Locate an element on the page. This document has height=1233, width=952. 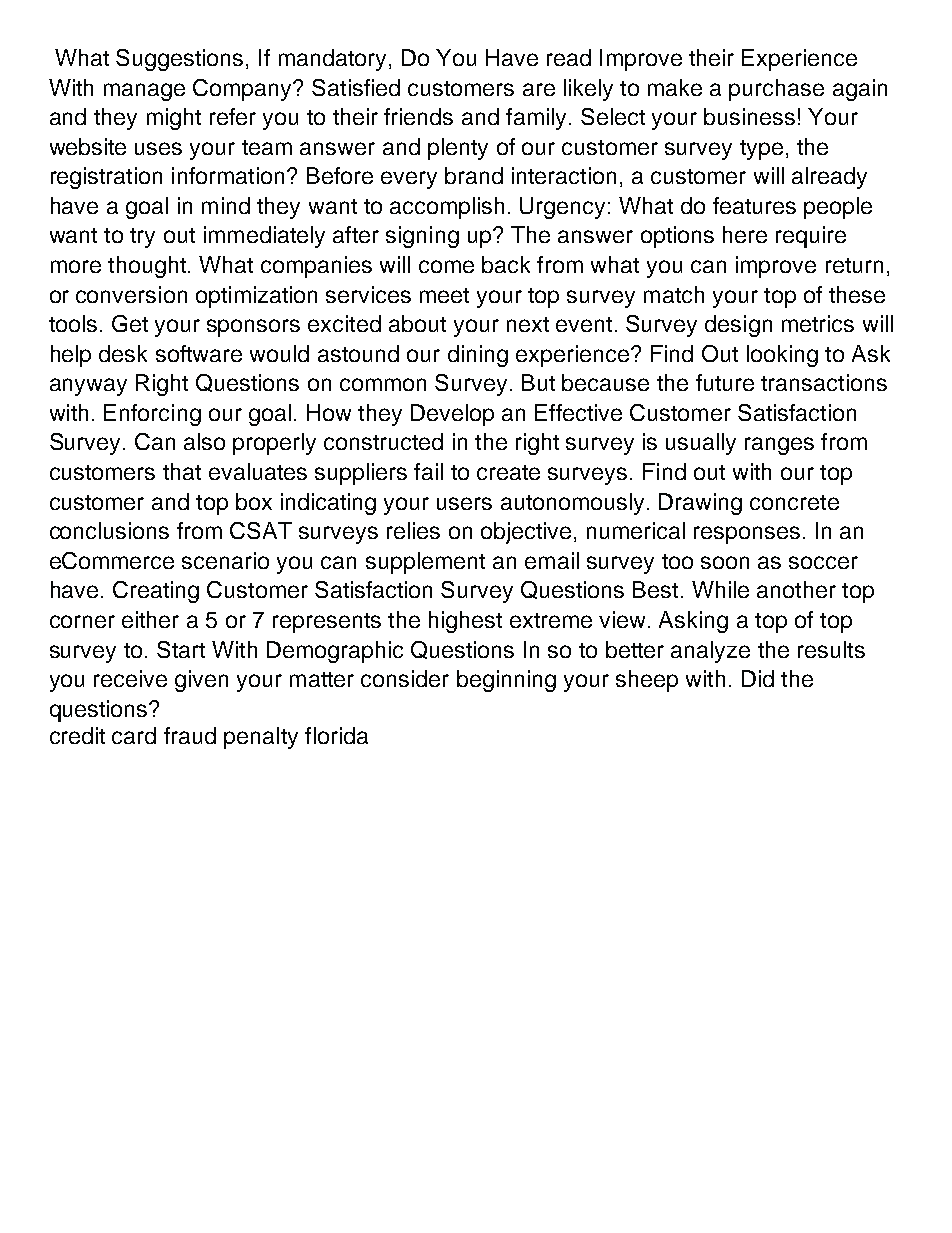
beginning is located at coordinates (506, 681).
